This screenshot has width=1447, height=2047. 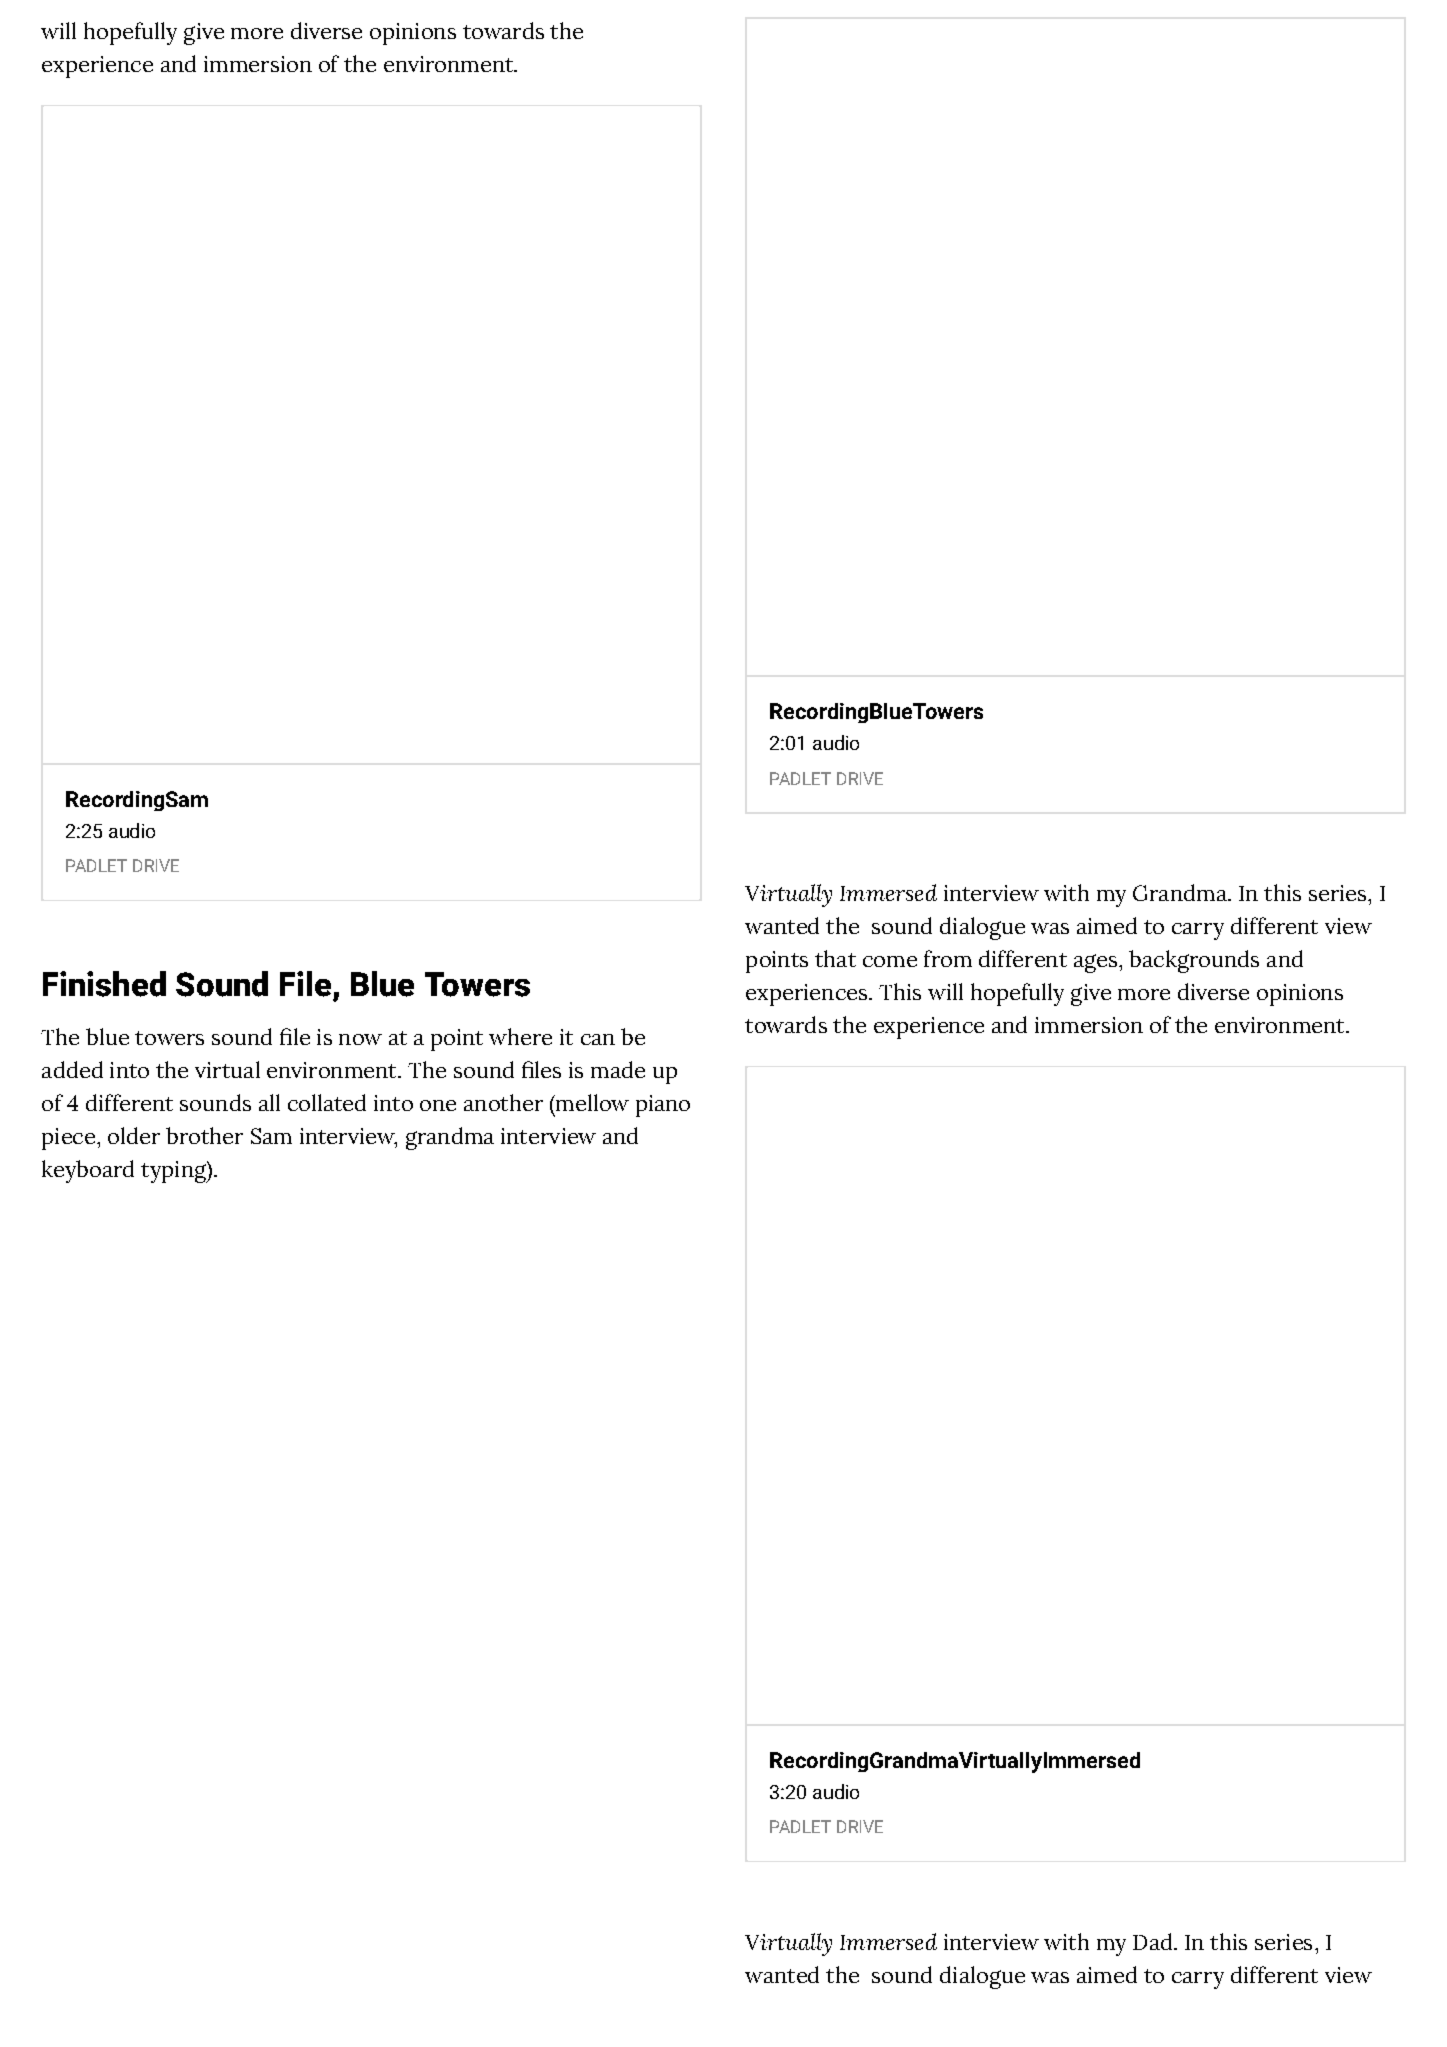 I want to click on keyboard, so click(x=88, y=1171).
